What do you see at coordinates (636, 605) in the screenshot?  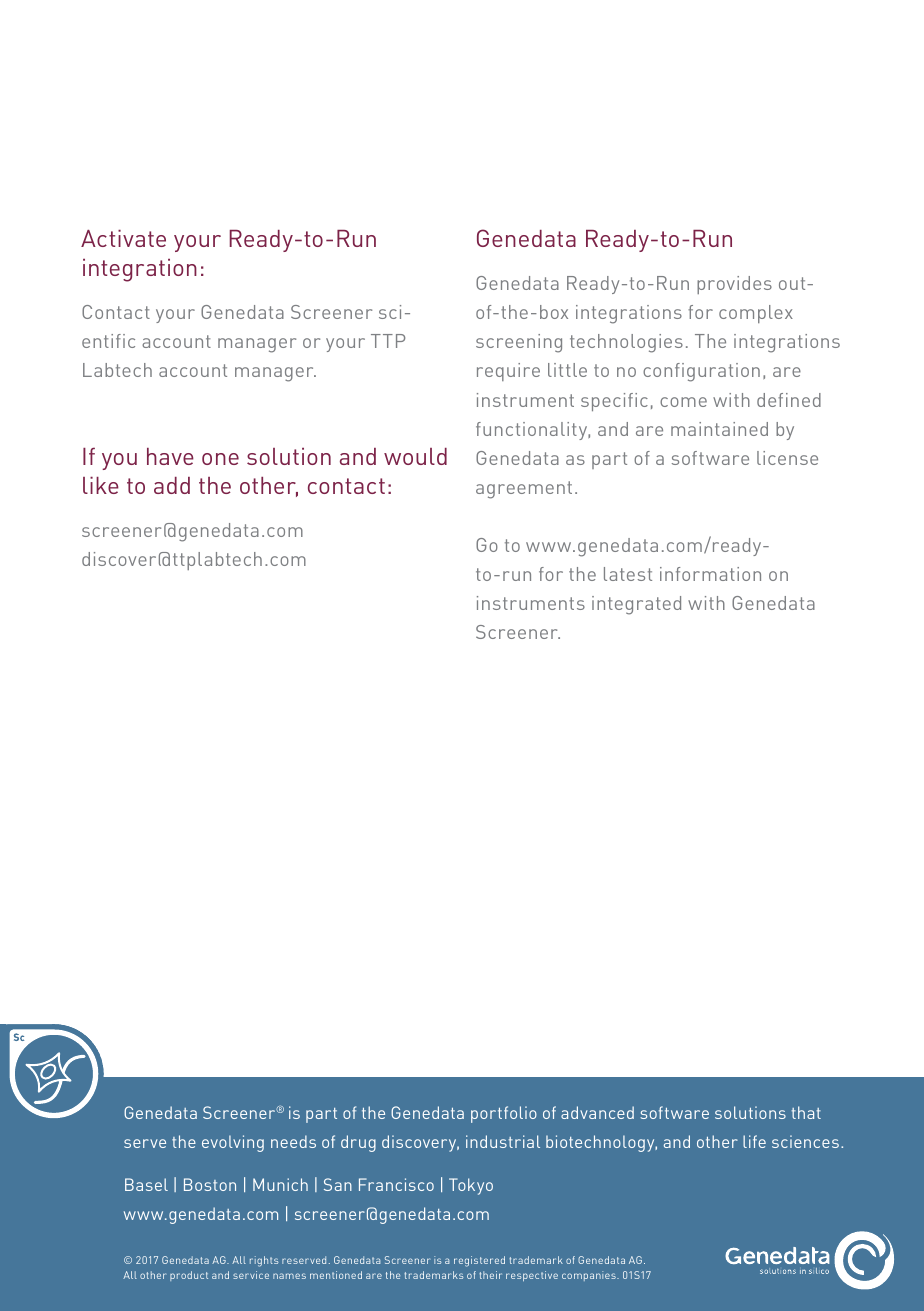 I see `integrated` at bounding box center [636, 605].
